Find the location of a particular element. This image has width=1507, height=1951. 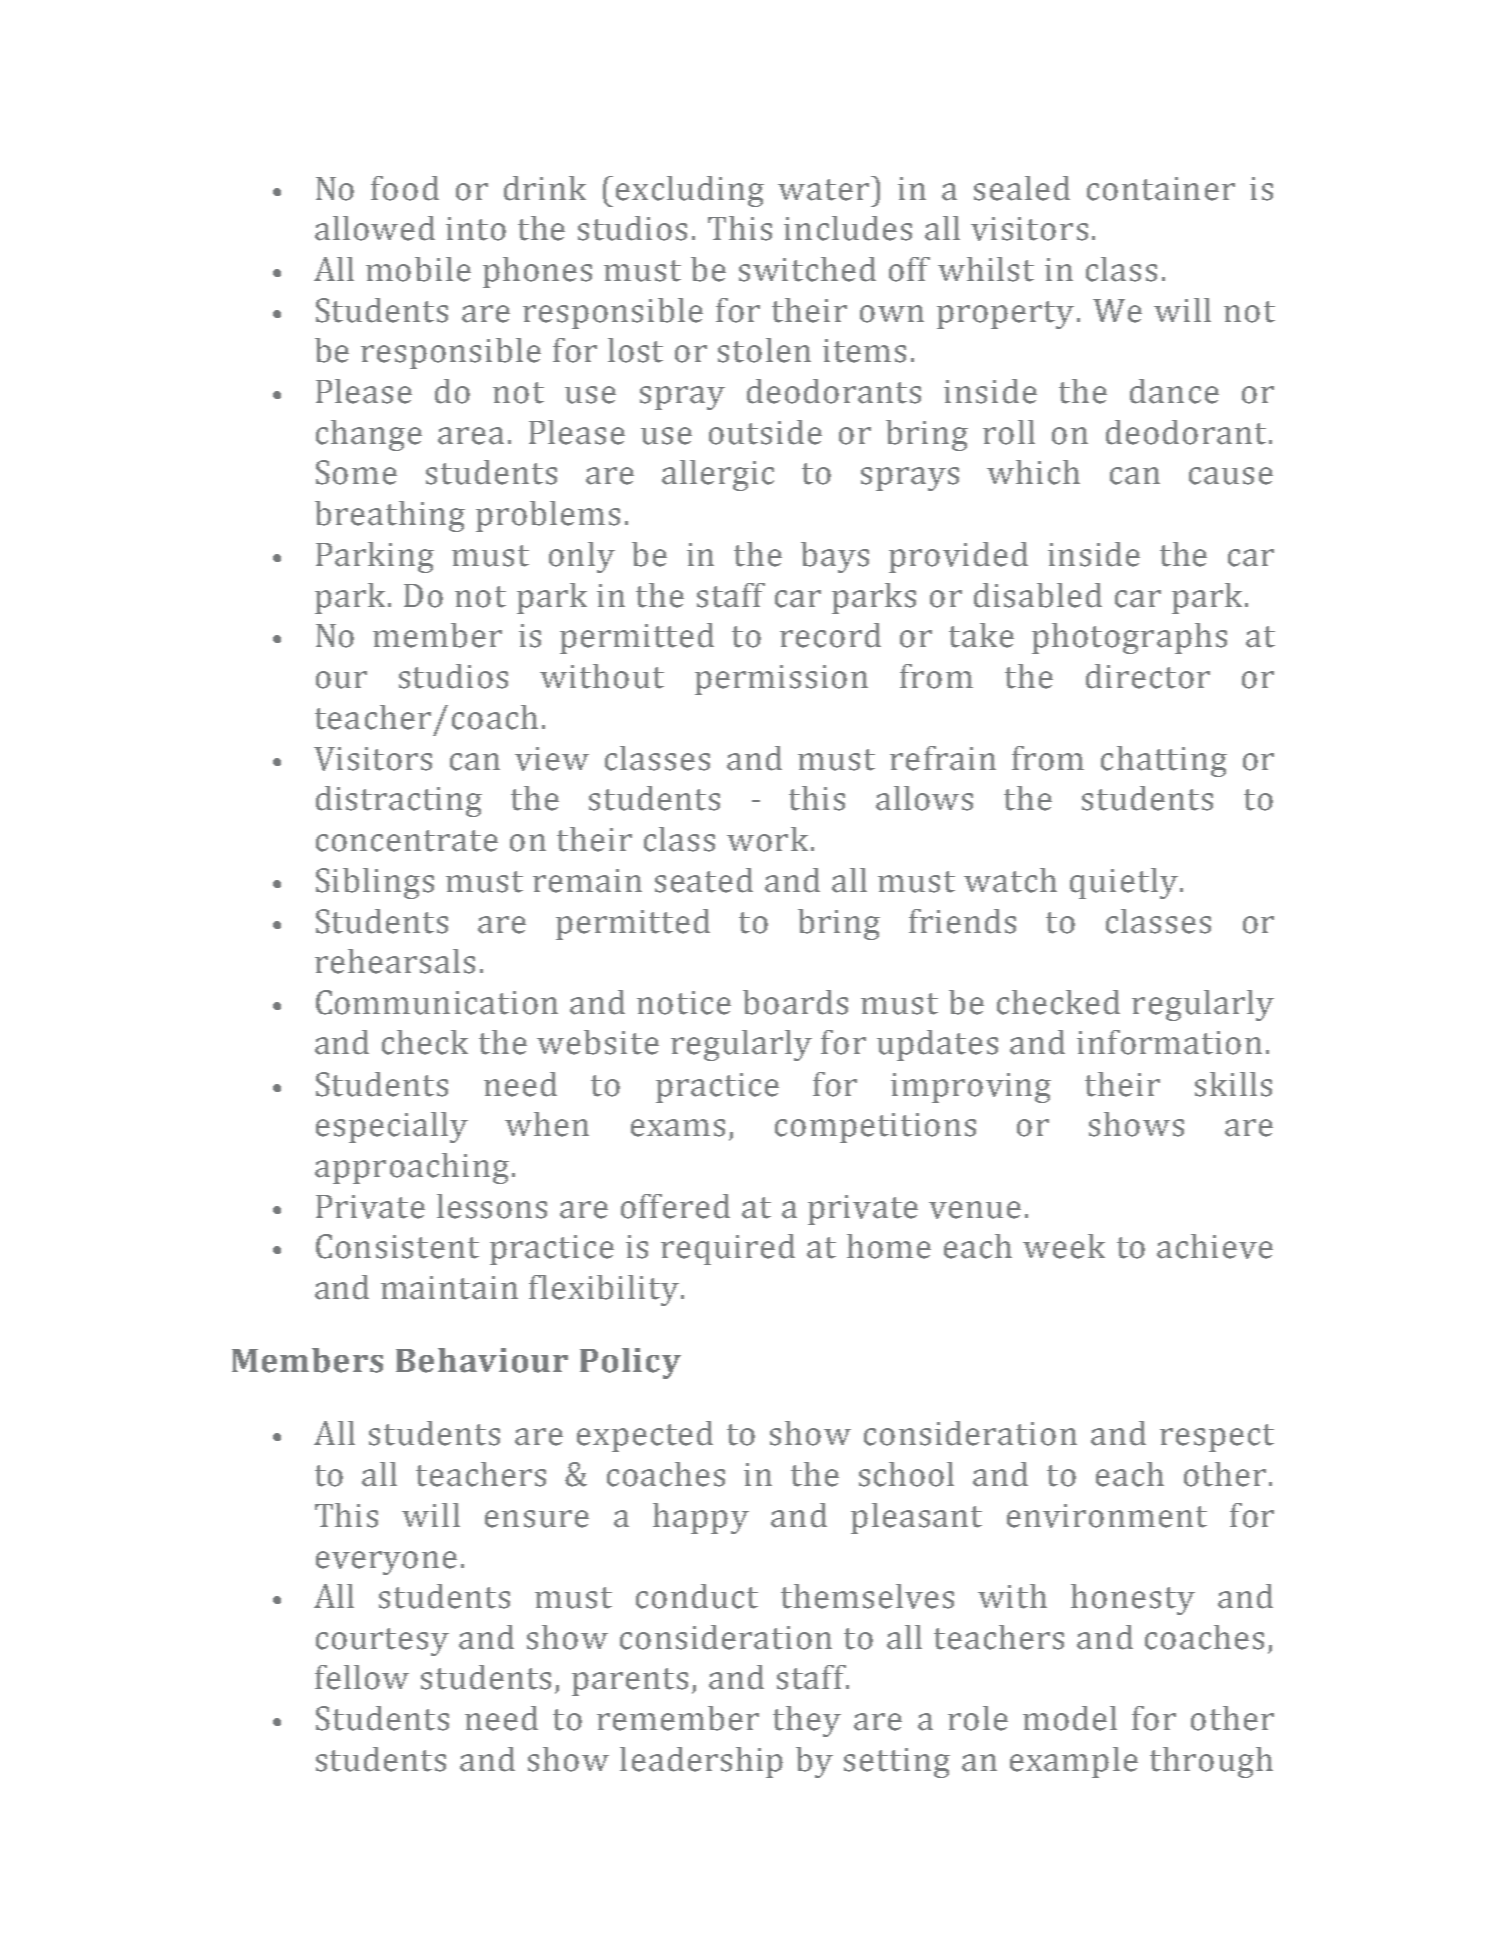

fellow is located at coordinates (362, 1677).
